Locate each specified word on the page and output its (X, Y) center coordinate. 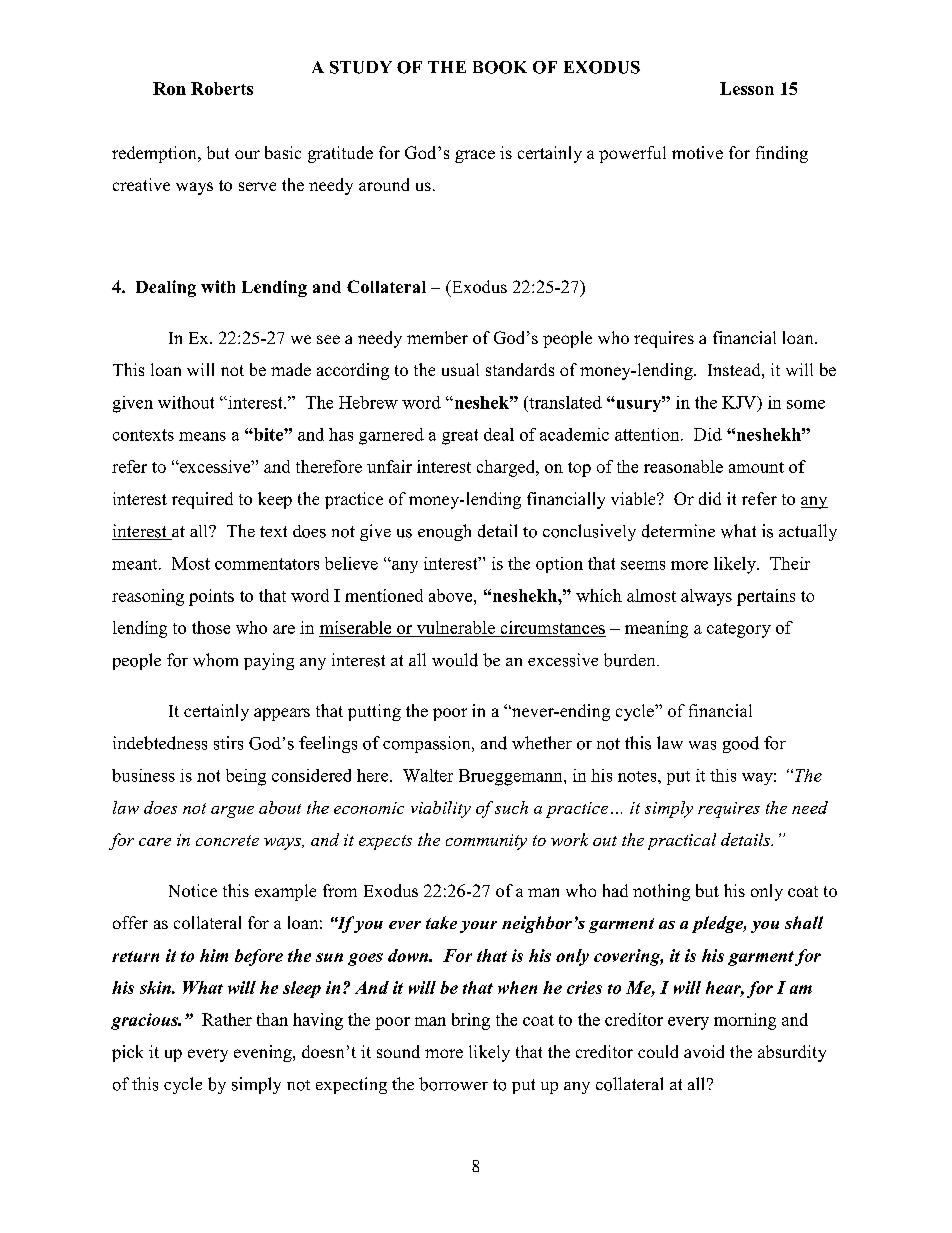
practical (682, 841)
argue (232, 812)
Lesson (747, 88)
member (437, 337)
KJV (740, 403)
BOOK (500, 67)
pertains (766, 597)
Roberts (222, 88)
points (211, 597)
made (291, 369)
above (452, 595)
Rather (227, 1019)
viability (441, 809)
